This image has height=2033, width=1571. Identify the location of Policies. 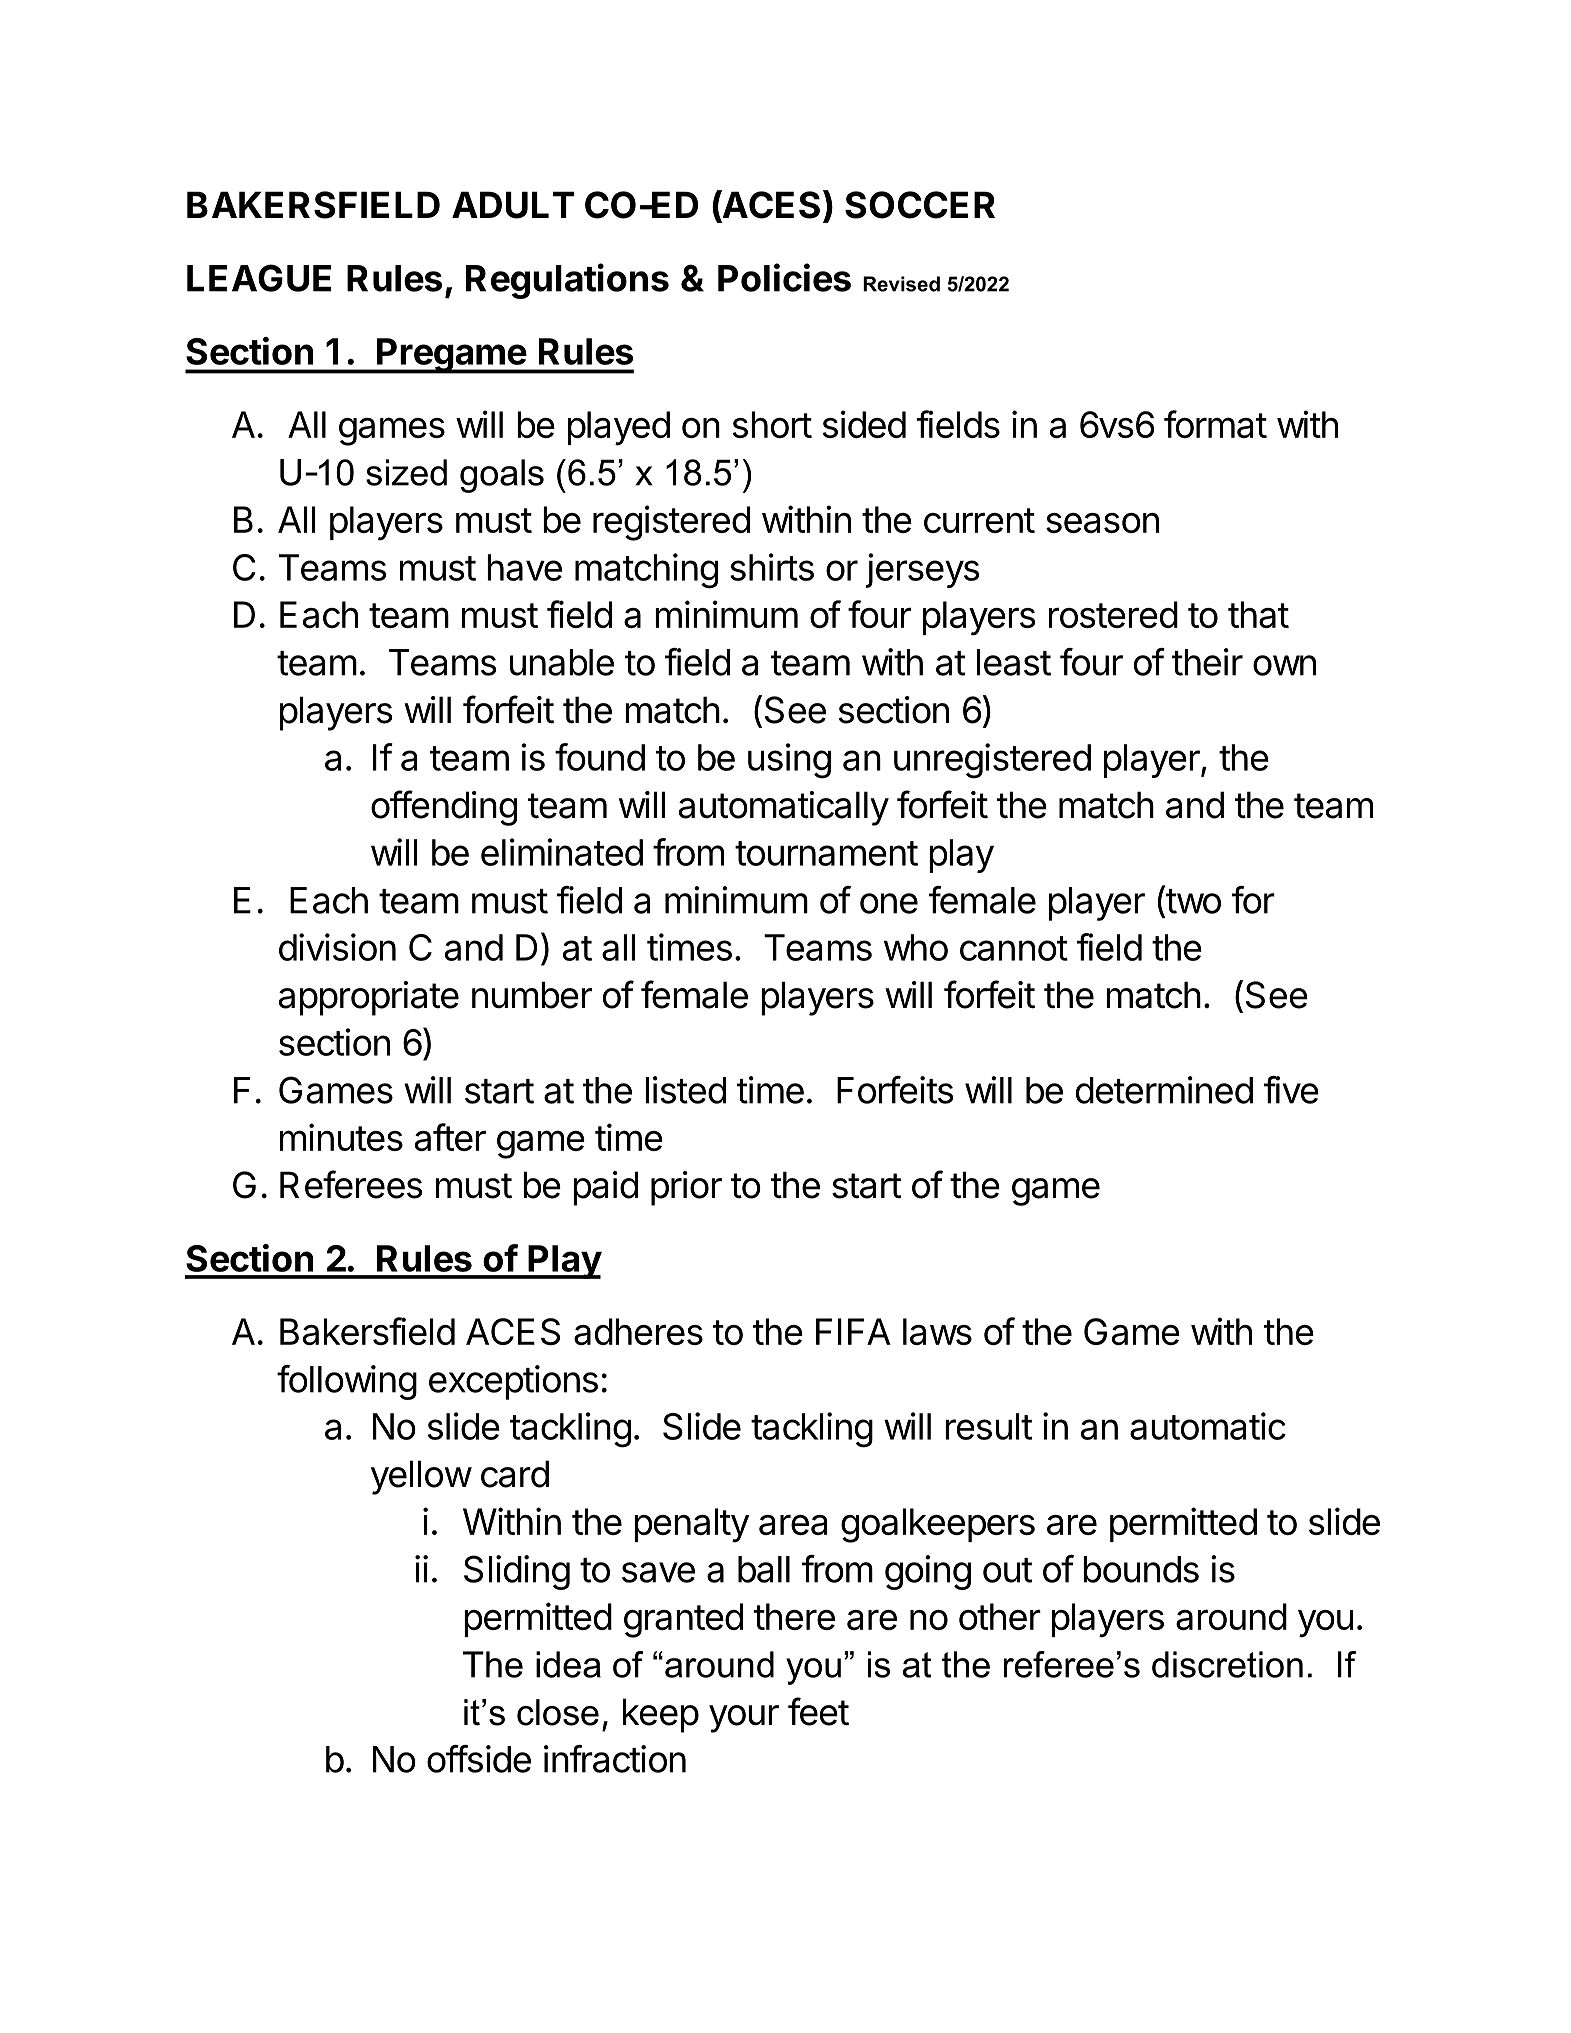
(784, 277).
